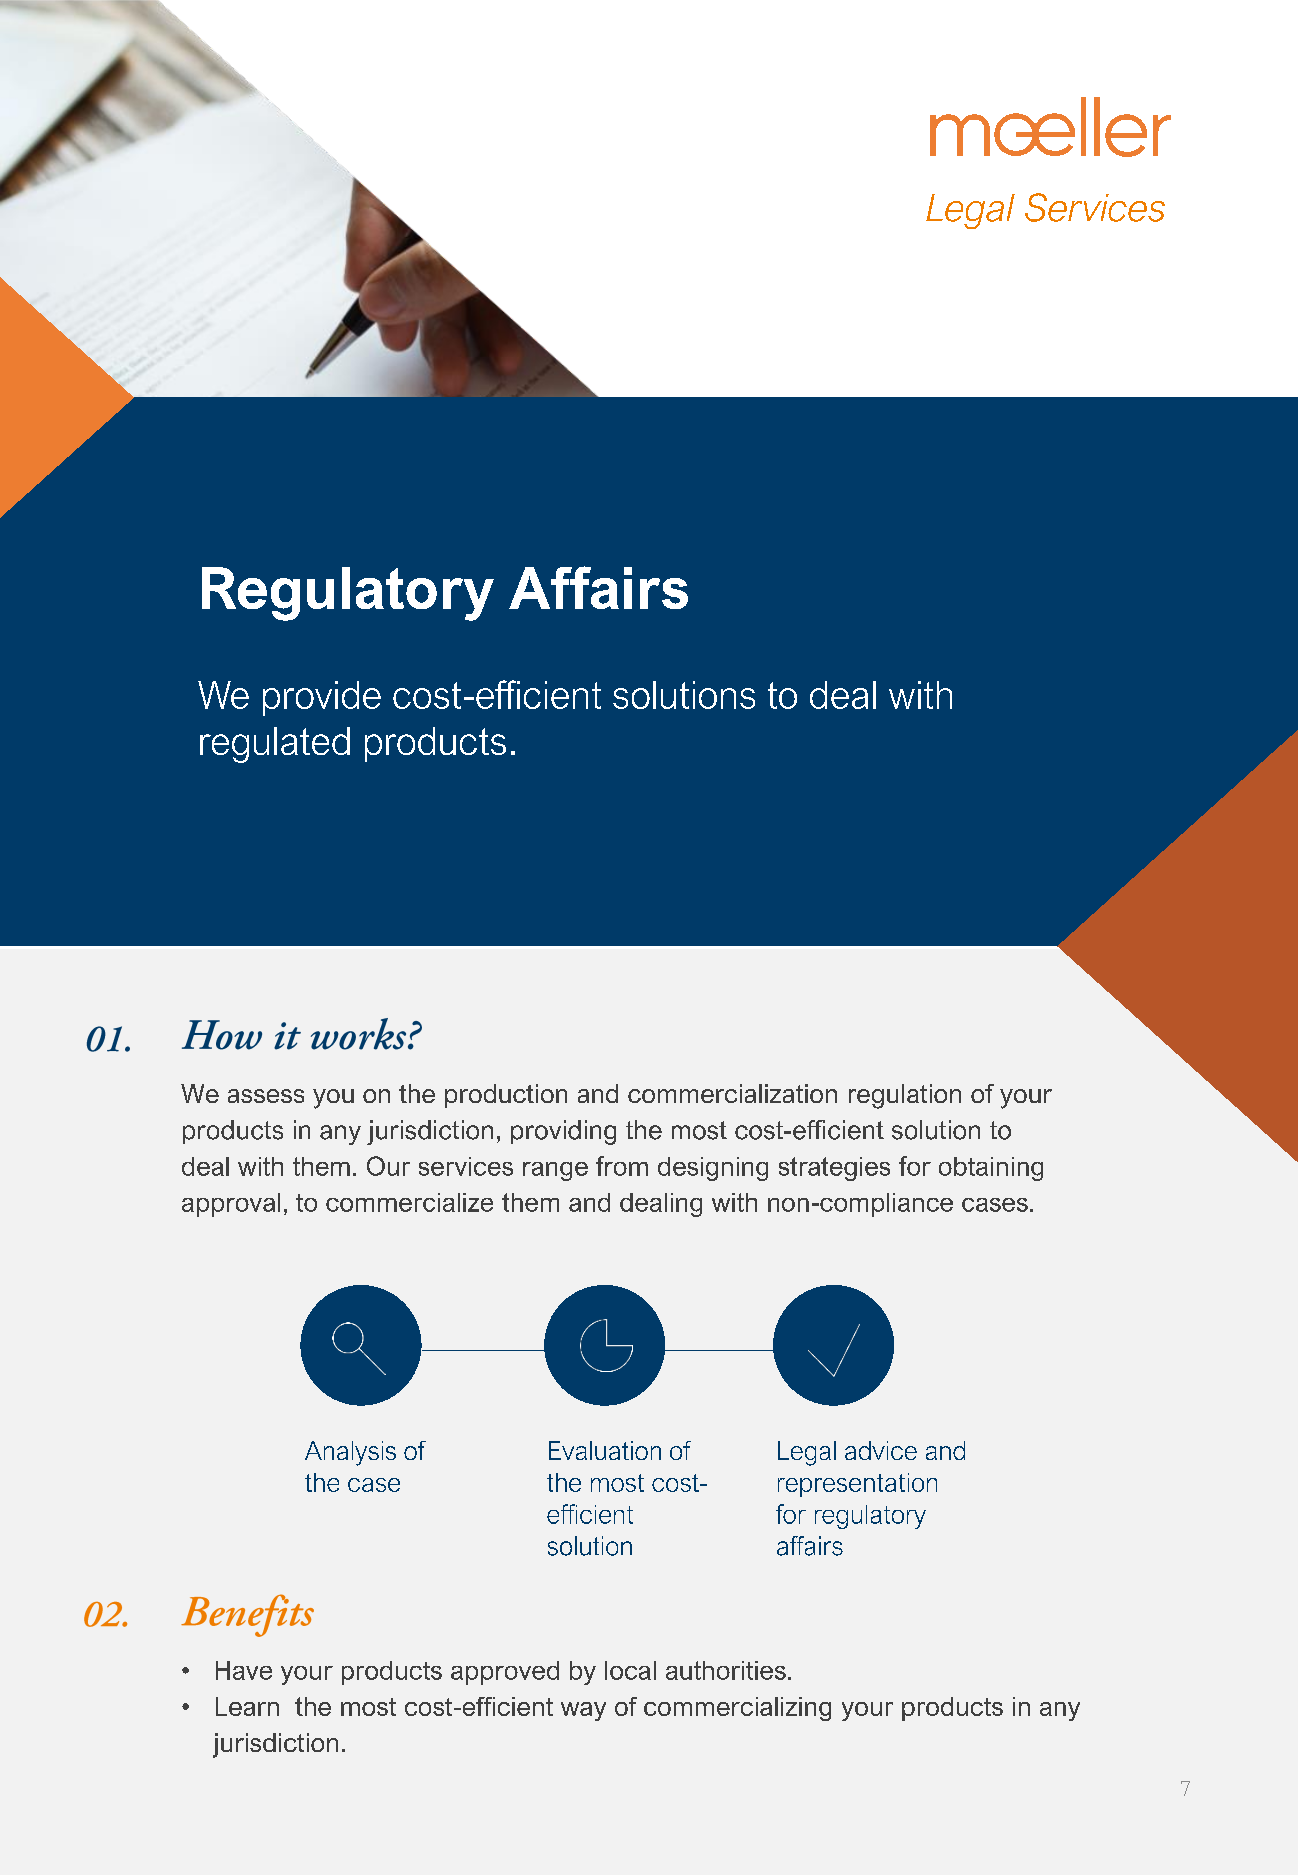  Describe the element at coordinates (905, 1096) in the screenshot. I see `regulation` at that location.
